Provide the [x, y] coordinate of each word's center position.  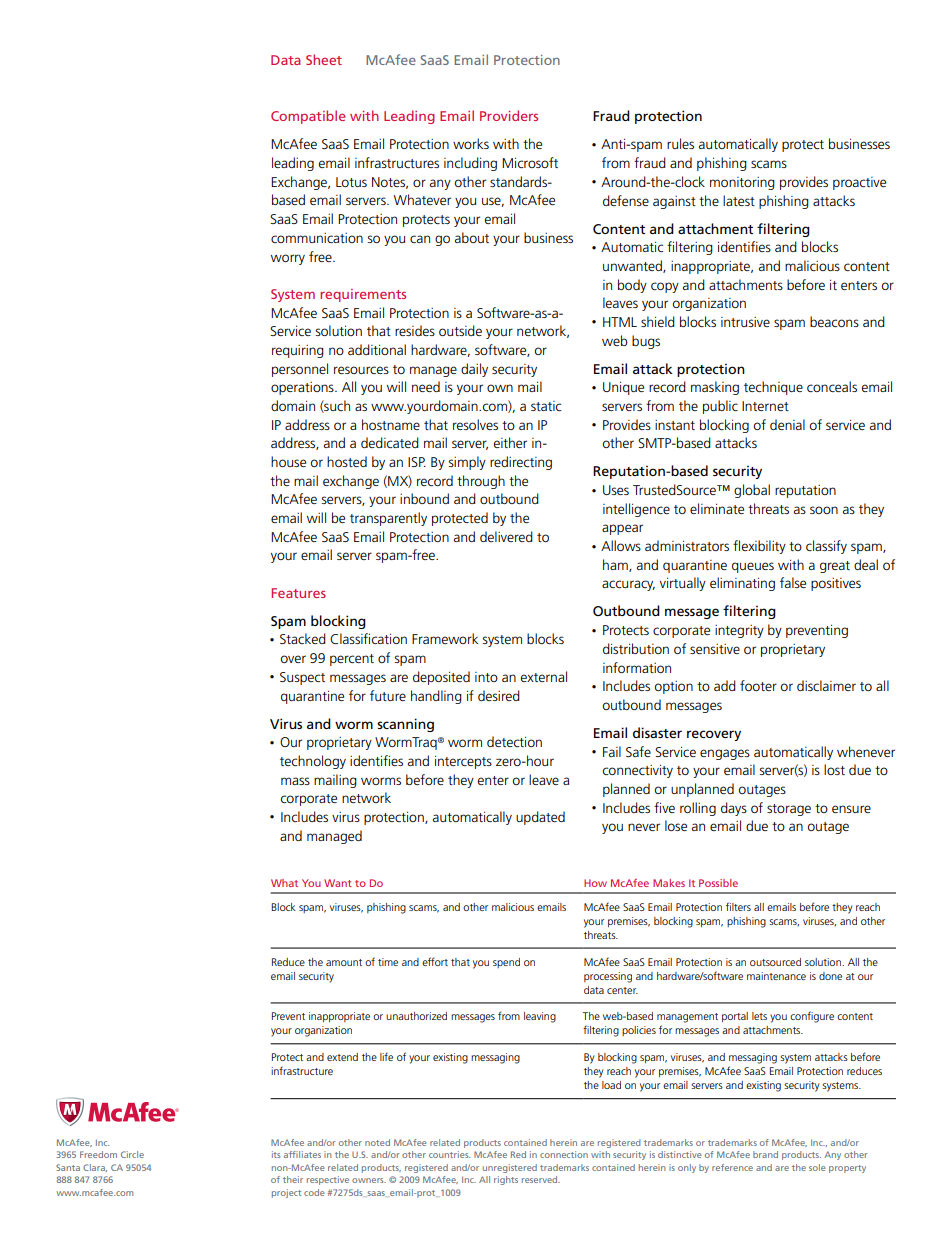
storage [789, 810]
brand [765, 1154]
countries [449, 1154]
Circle [132, 1154]
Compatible [308, 117]
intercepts [463, 762]
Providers [509, 115]
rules [680, 143]
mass [295, 781]
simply [467, 463]
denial [787, 424]
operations [303, 388]
